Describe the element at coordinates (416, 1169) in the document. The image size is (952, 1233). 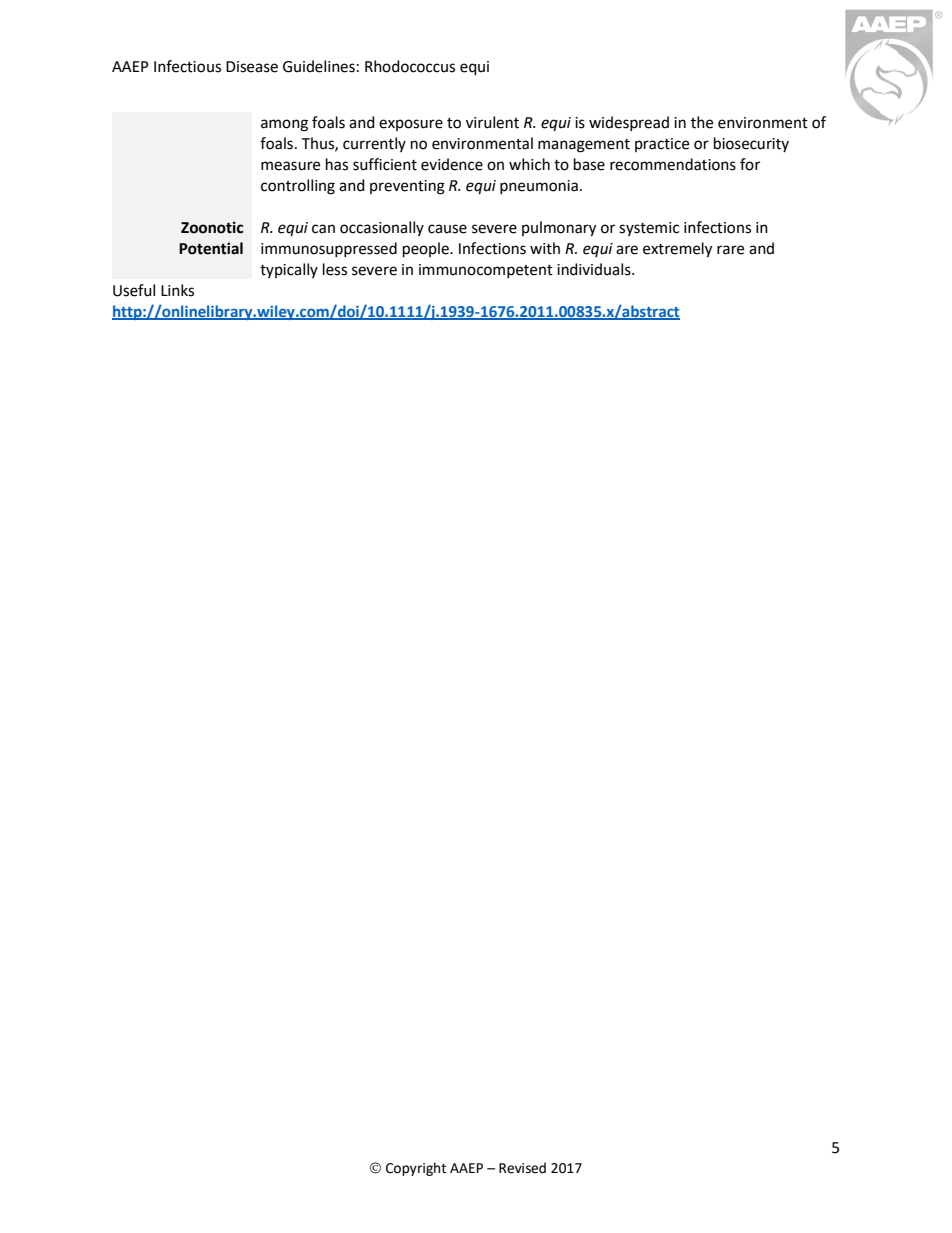
I see `Copyright` at that location.
